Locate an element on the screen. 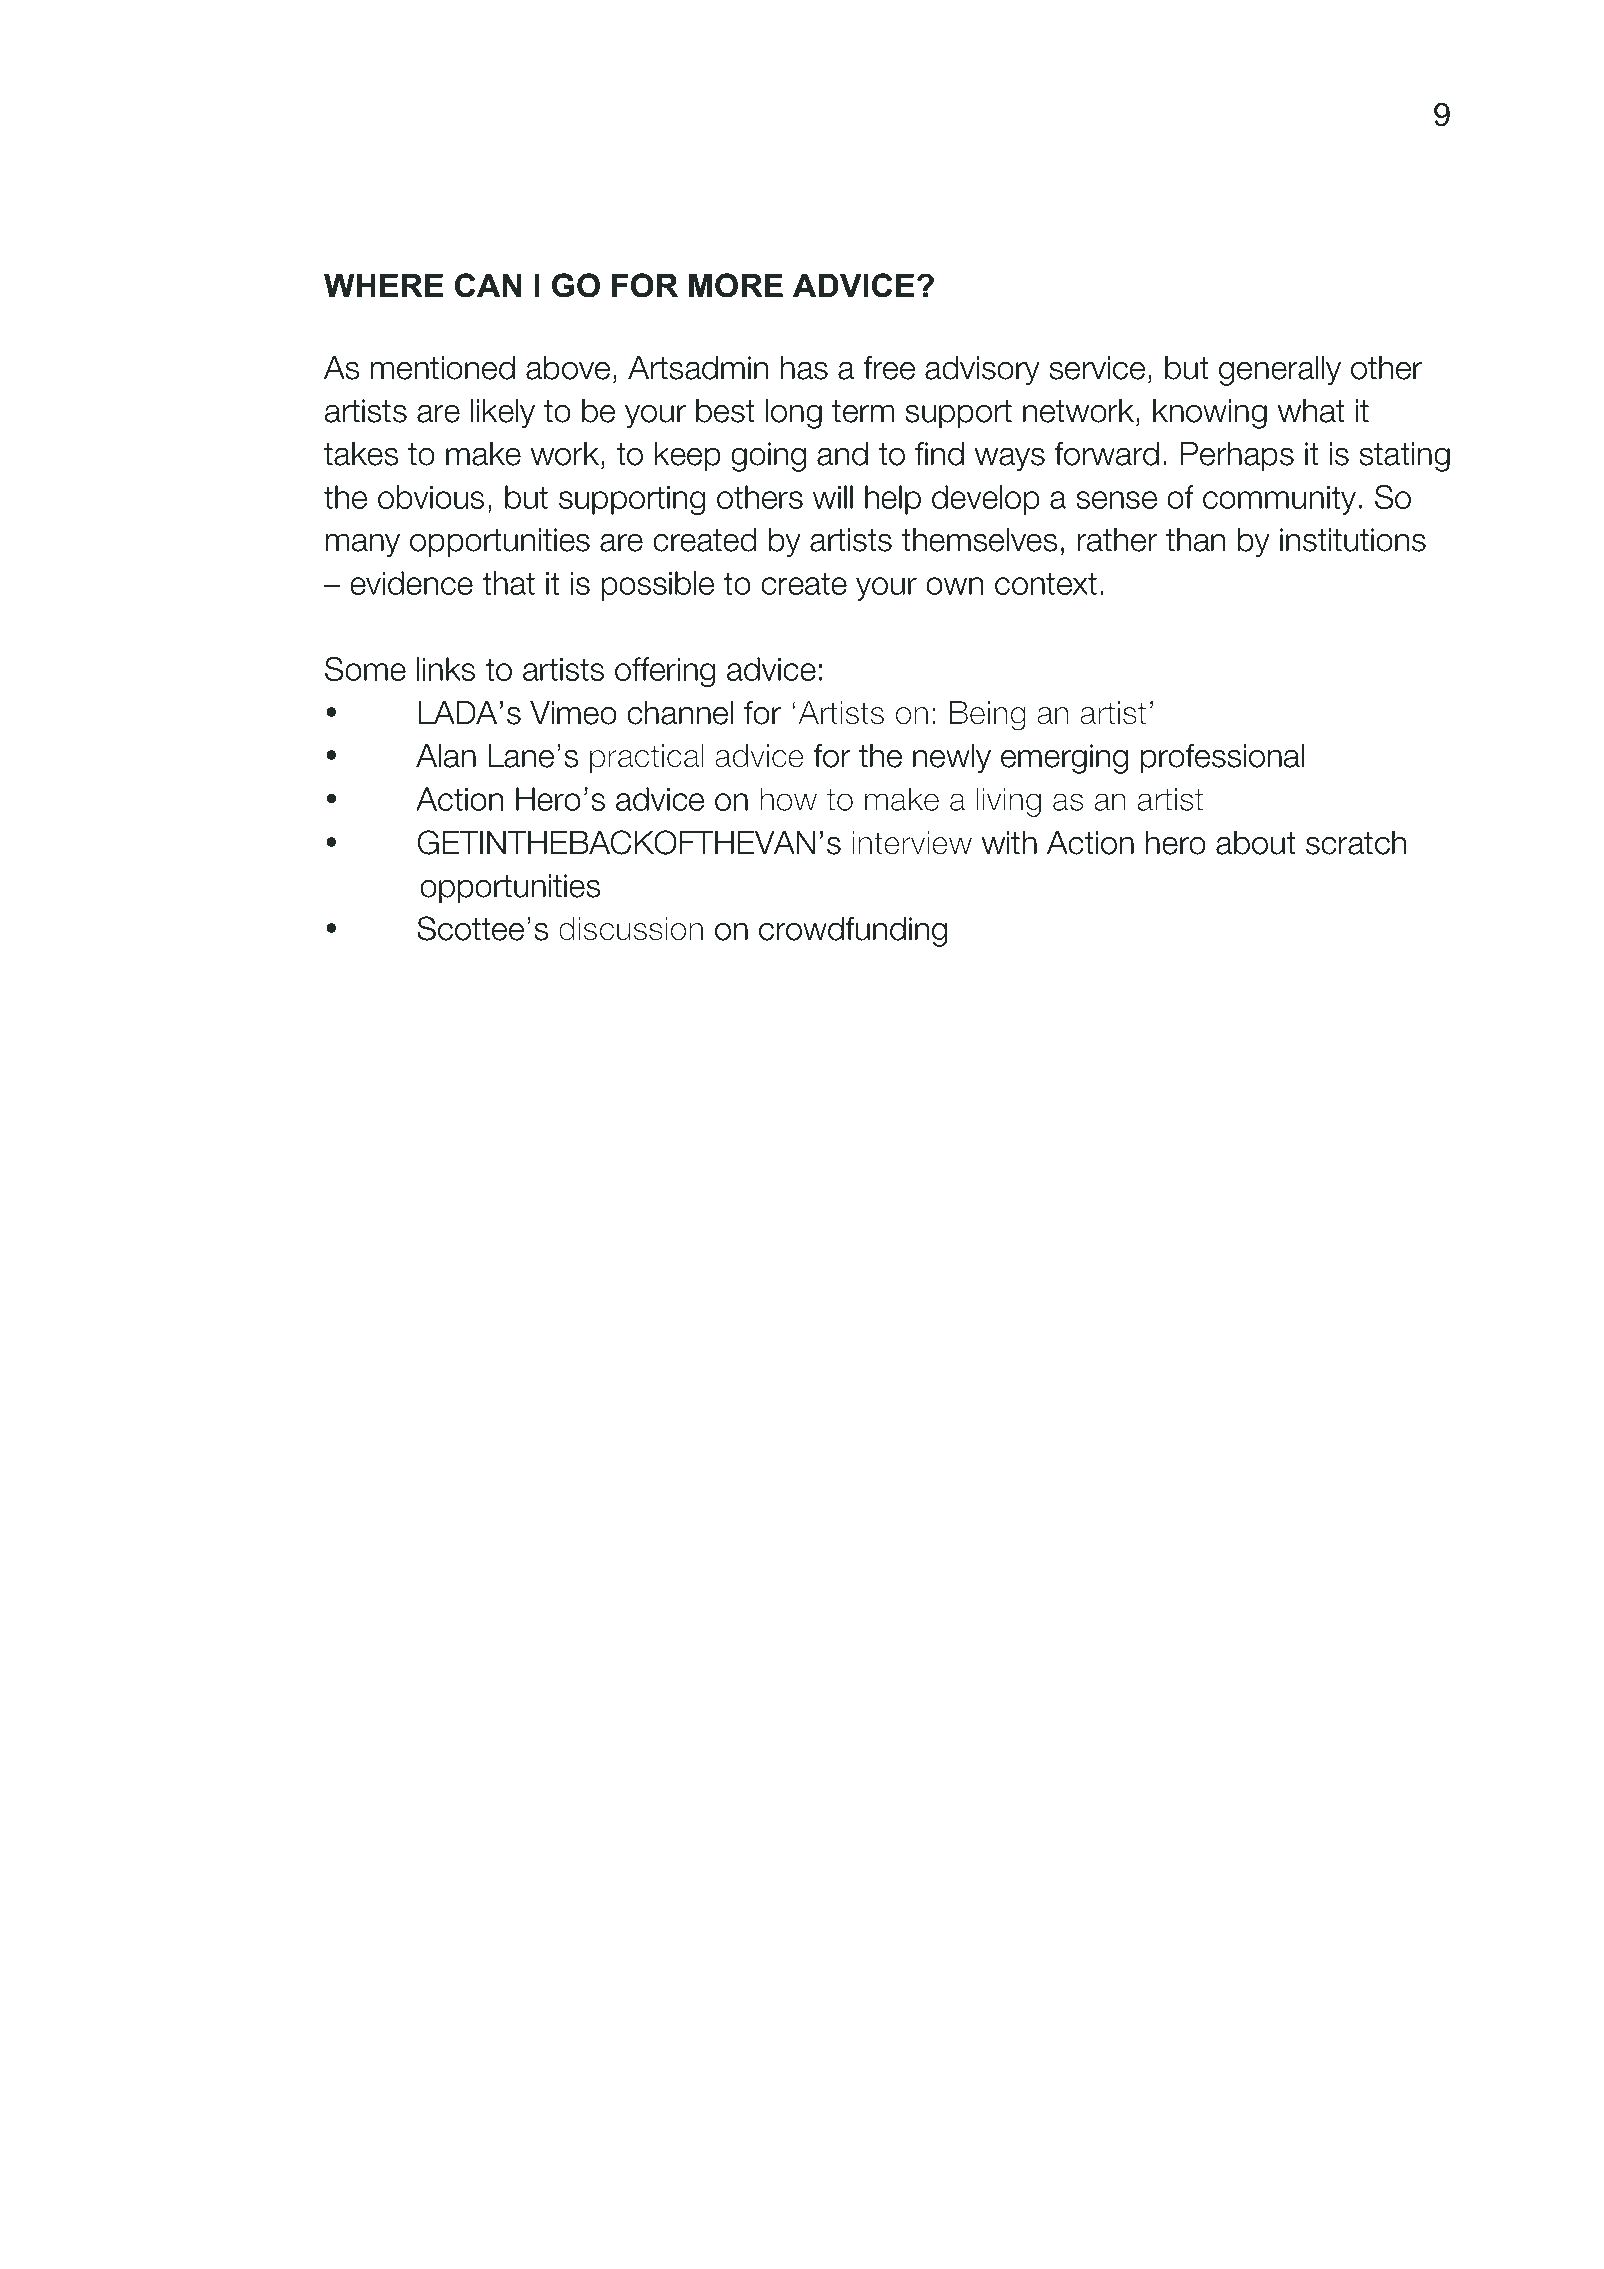  help is located at coordinates (893, 500).
